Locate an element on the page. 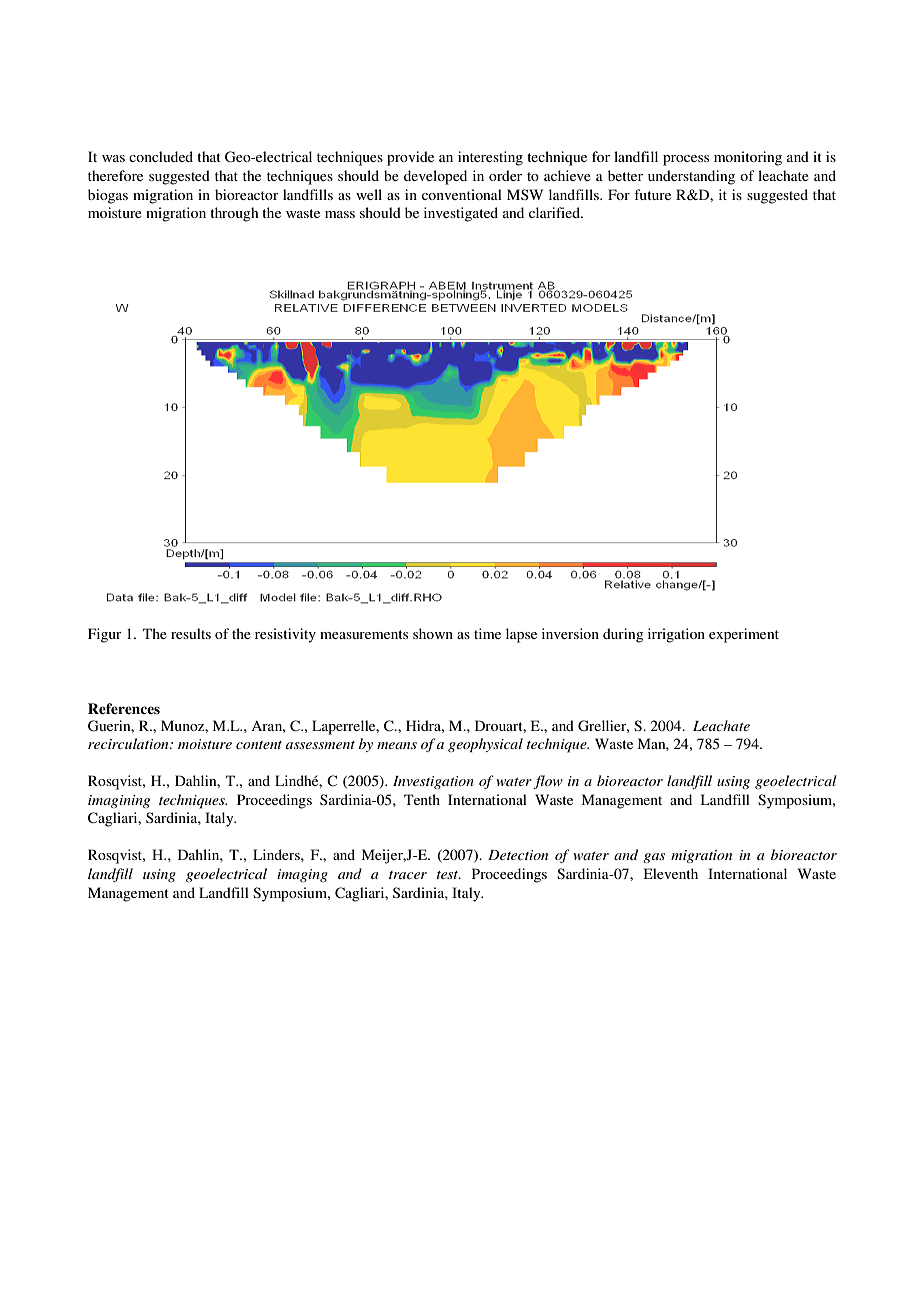 The width and height of the document is (924, 1308). developed is located at coordinates (435, 177).
